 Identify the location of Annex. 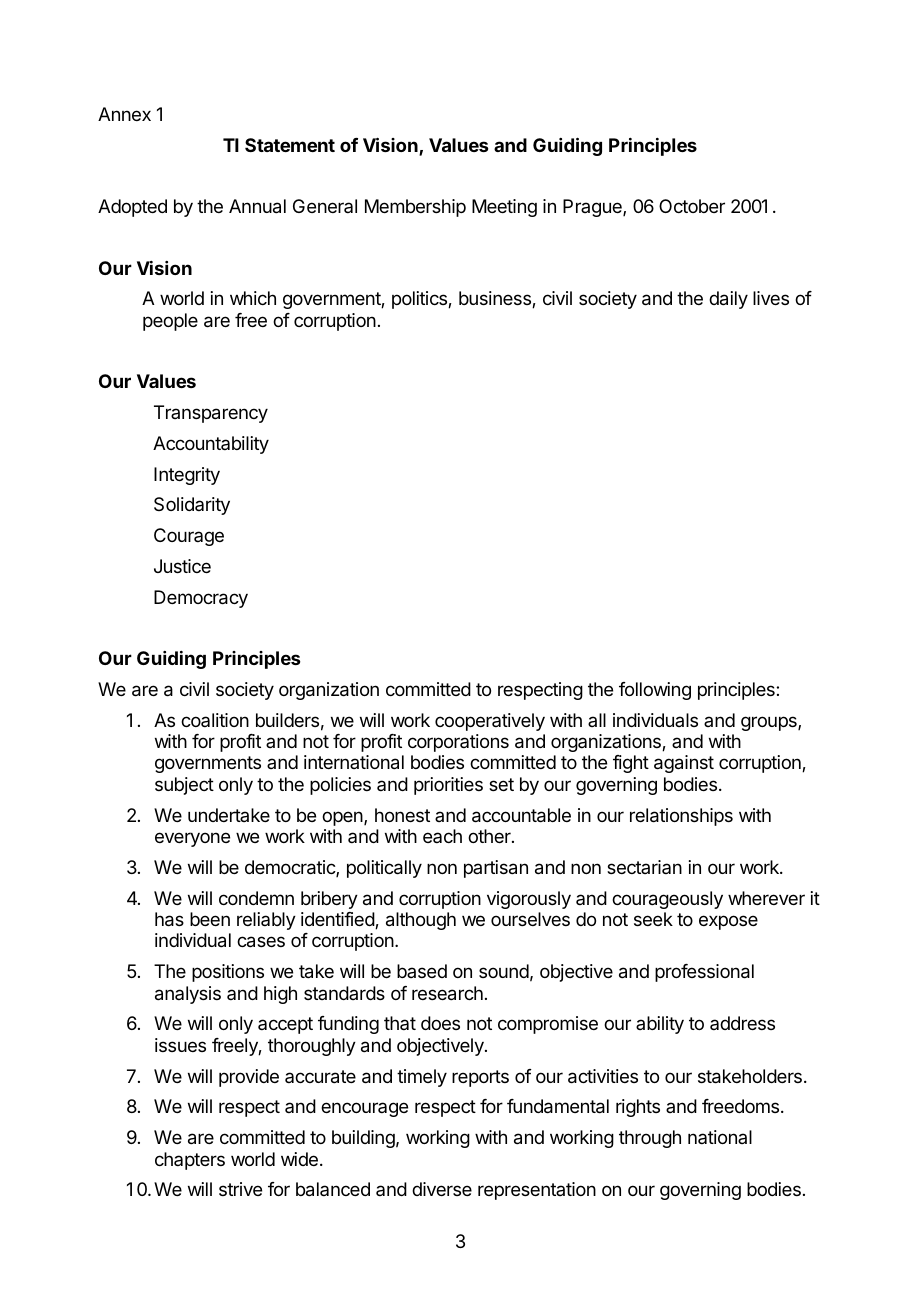
(124, 114).
